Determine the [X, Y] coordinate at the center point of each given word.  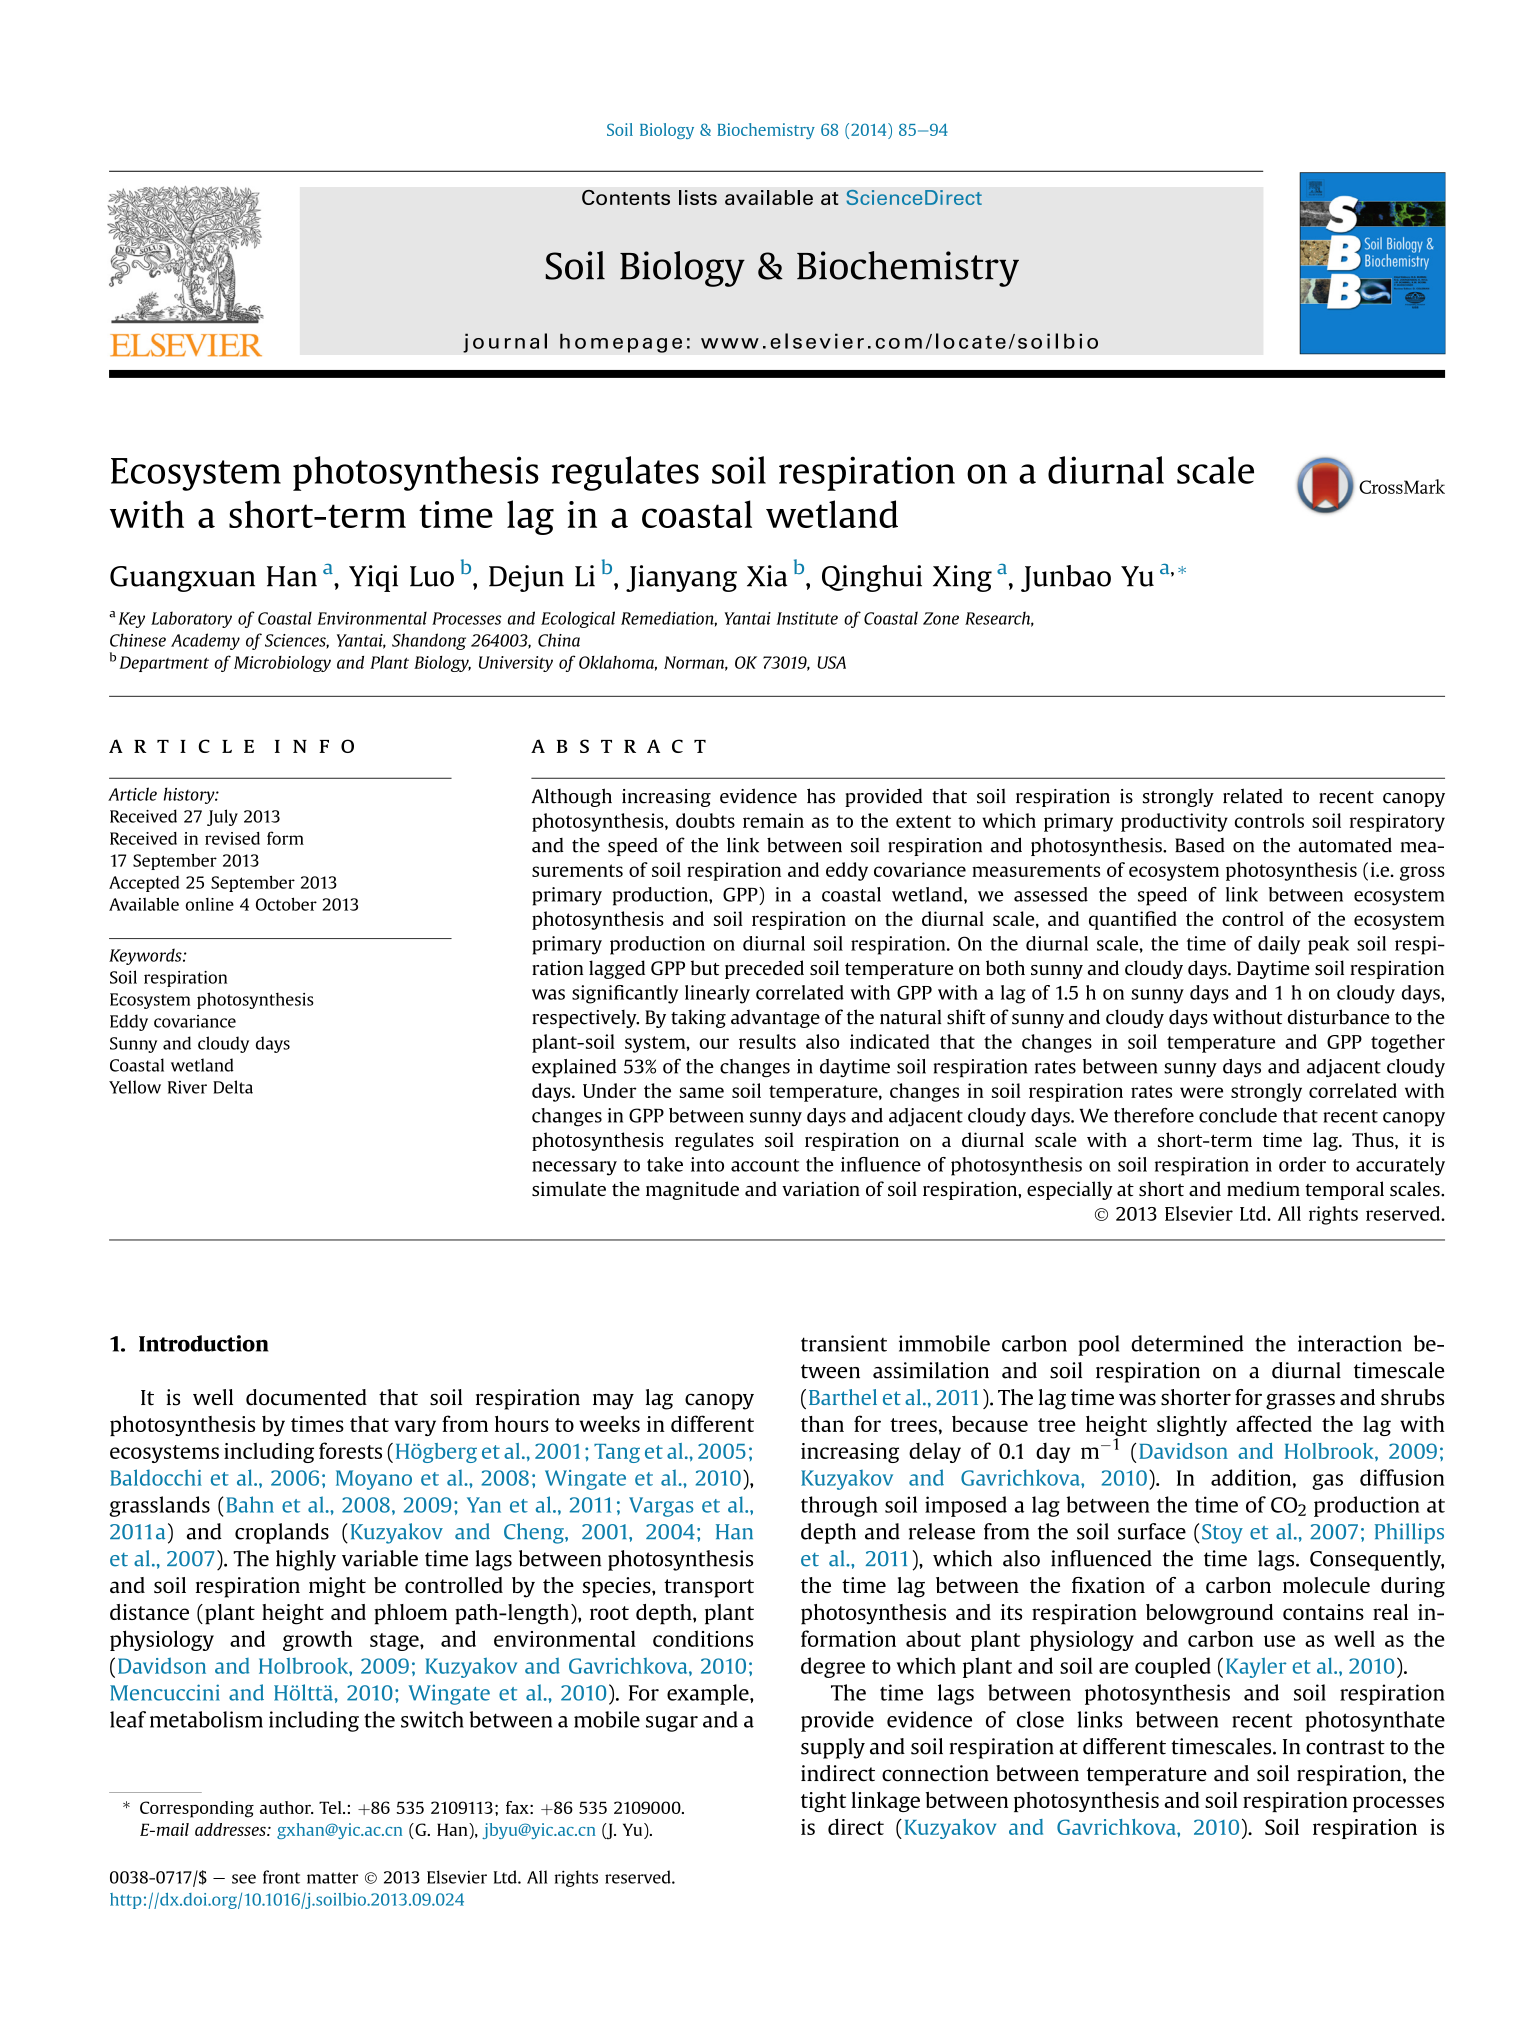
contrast [1345, 1747]
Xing [962, 578]
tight [823, 1802]
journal [505, 343]
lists [698, 197]
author [286, 1807]
